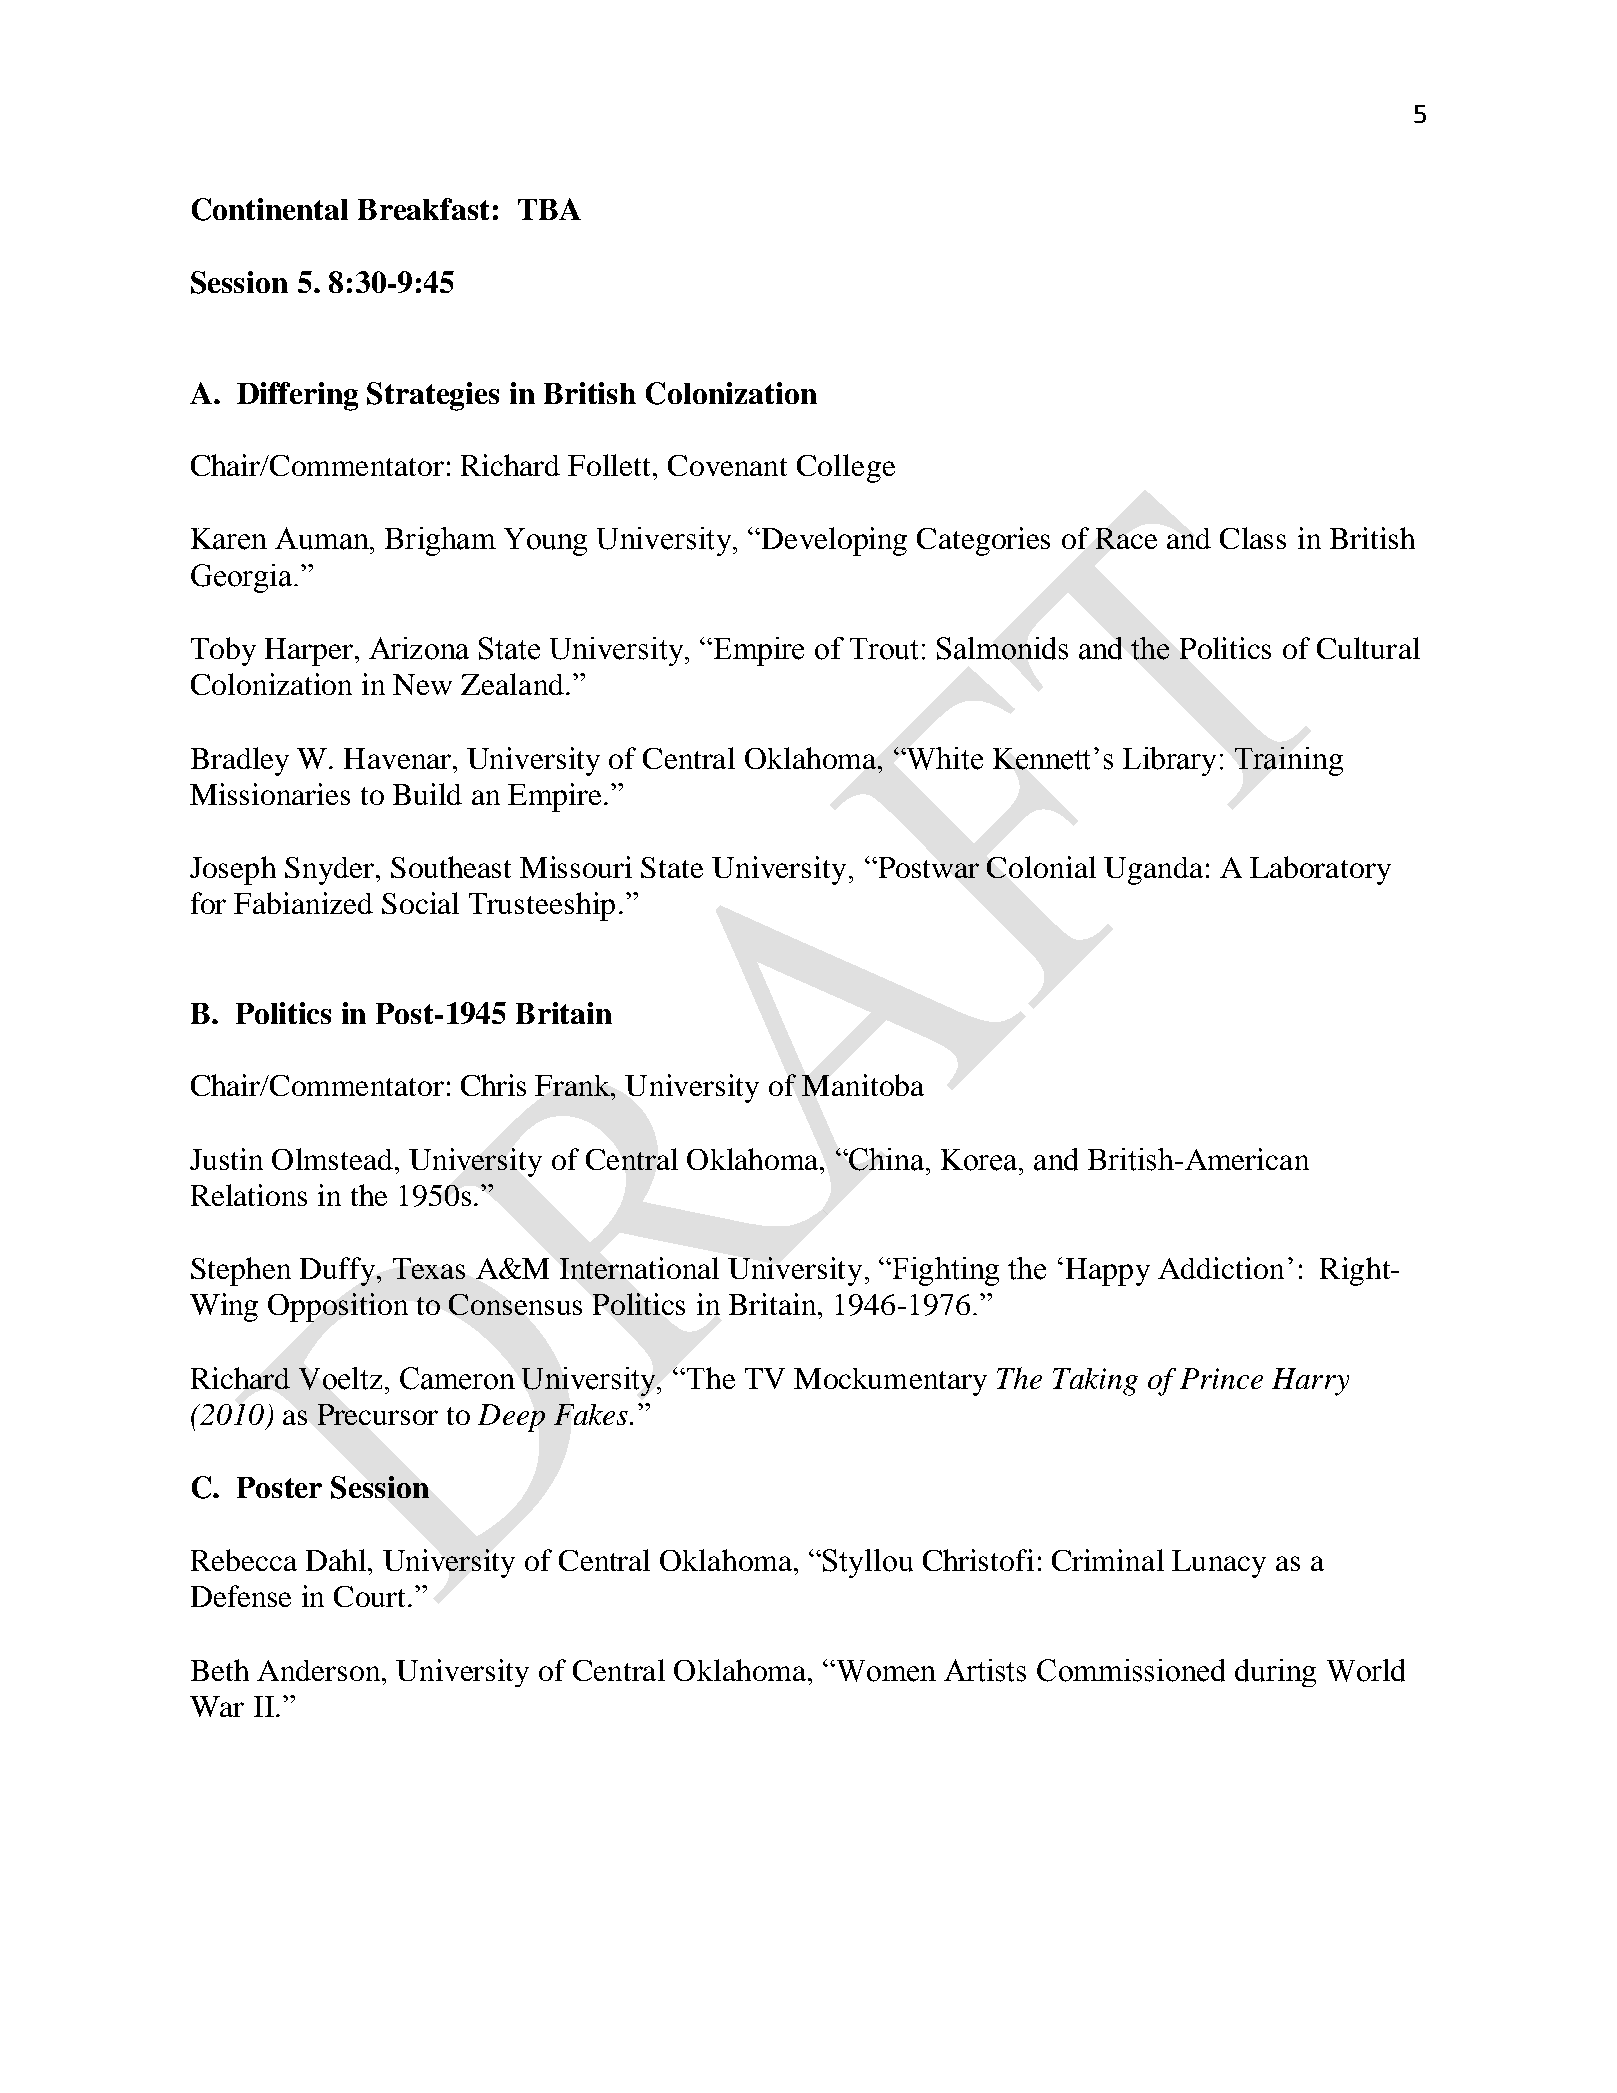 This page has height=2093, width=1617. I want to click on Developing, so click(833, 541).
